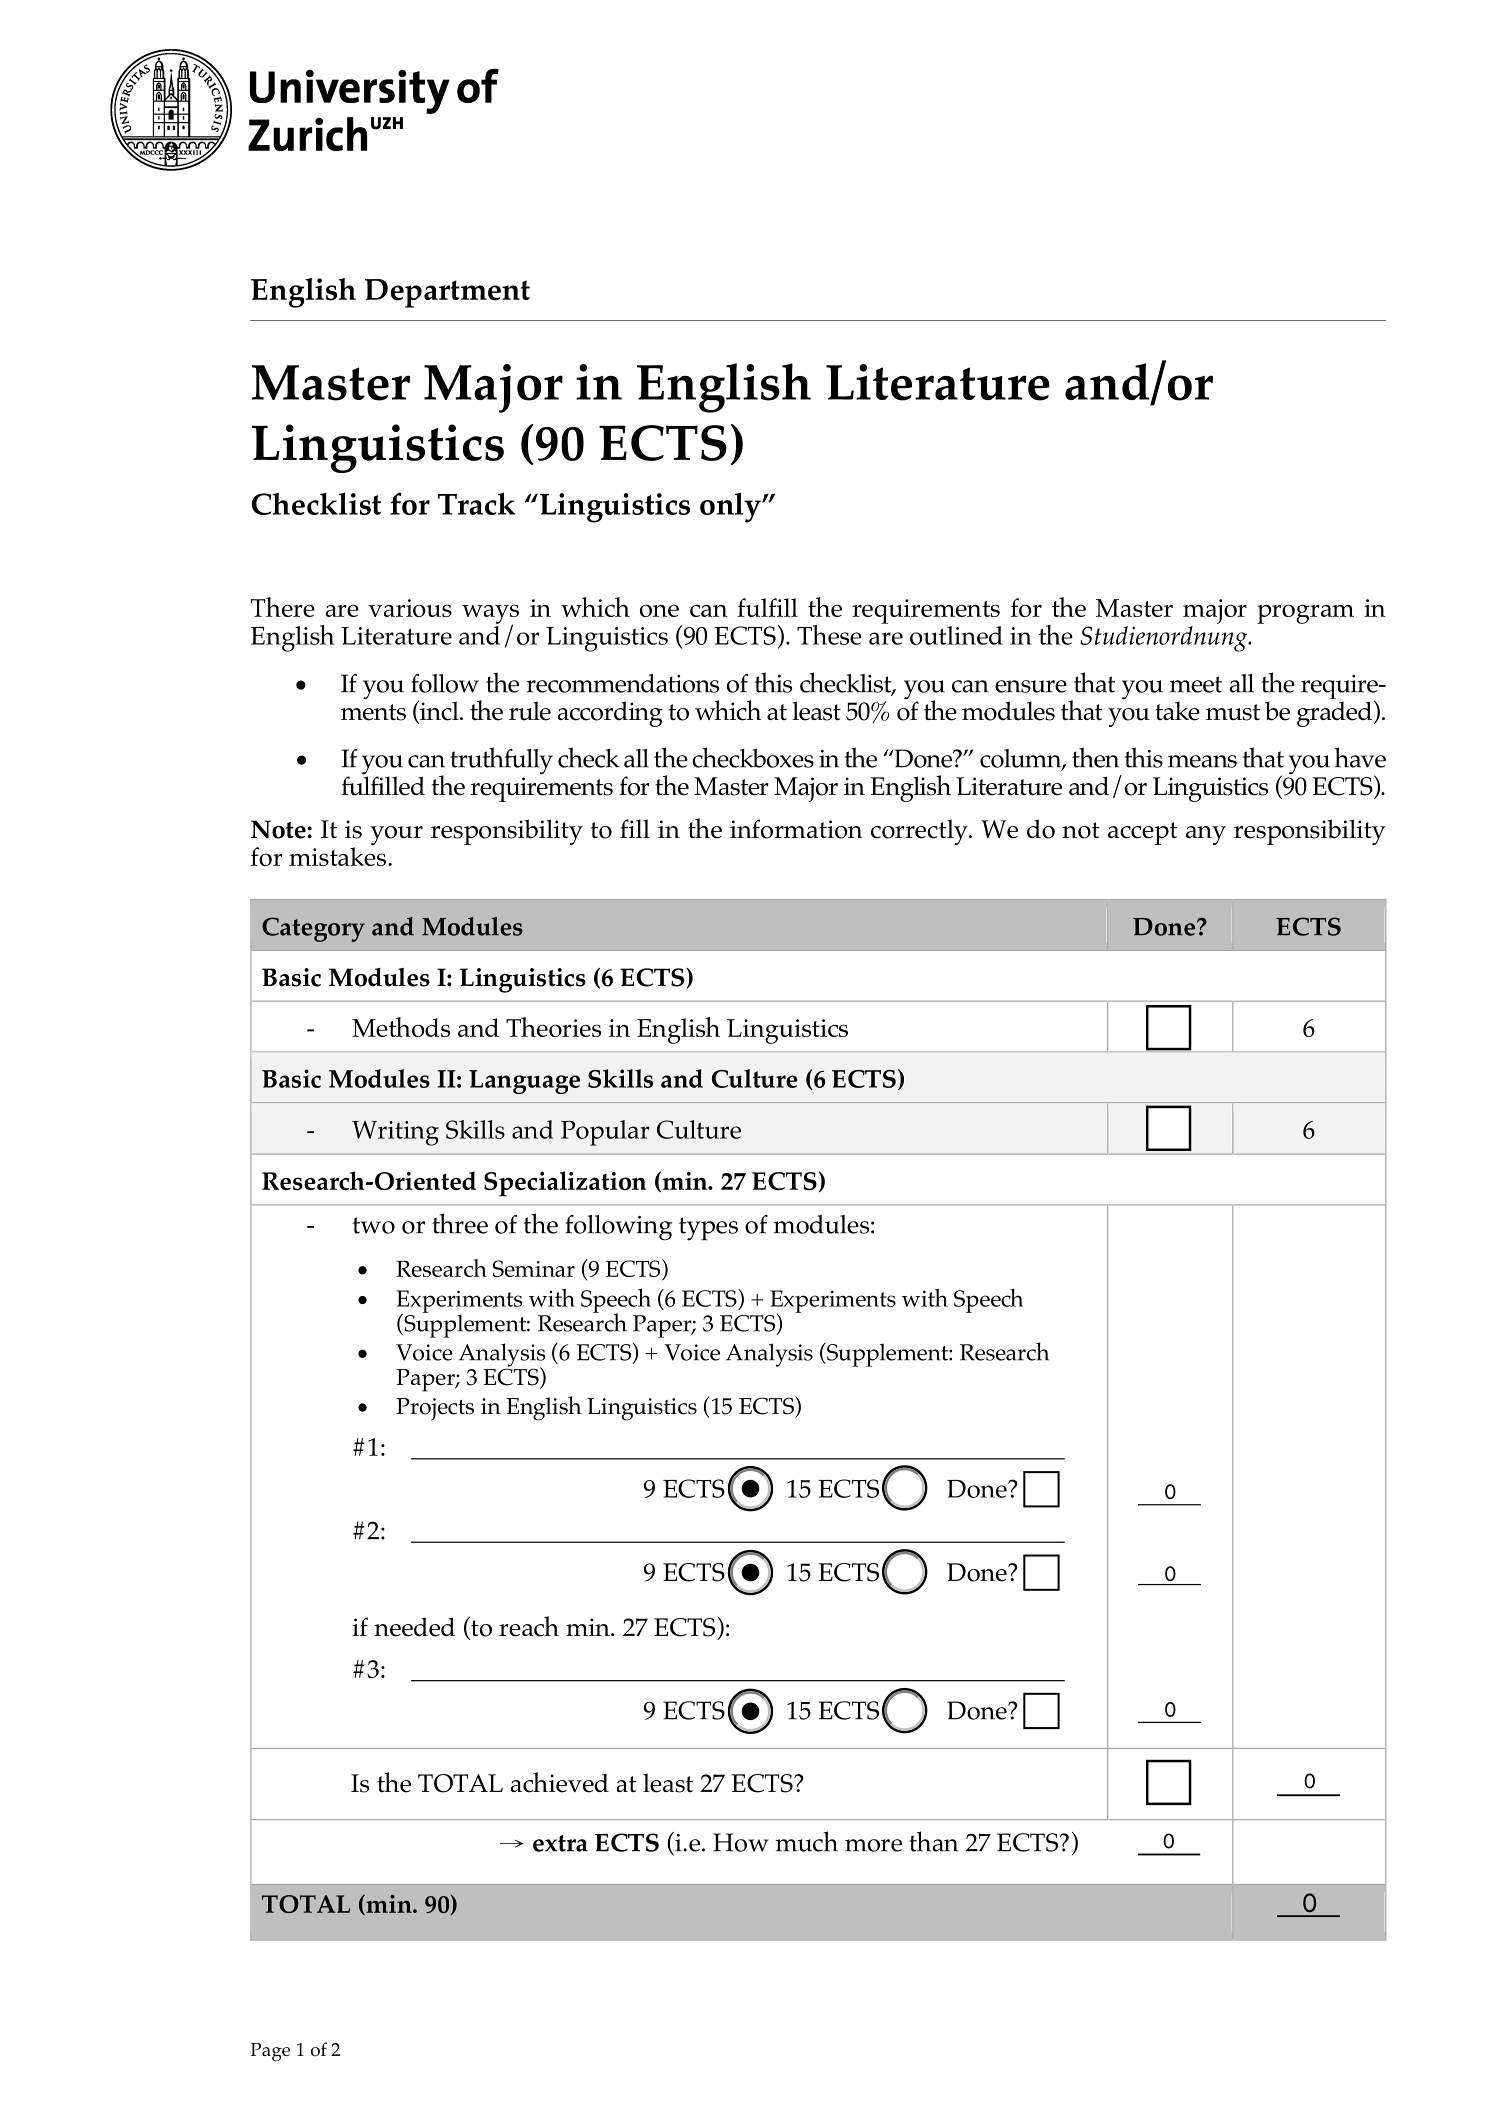 The height and width of the image is (2121, 1499). I want to click on Page, so click(270, 2052).
